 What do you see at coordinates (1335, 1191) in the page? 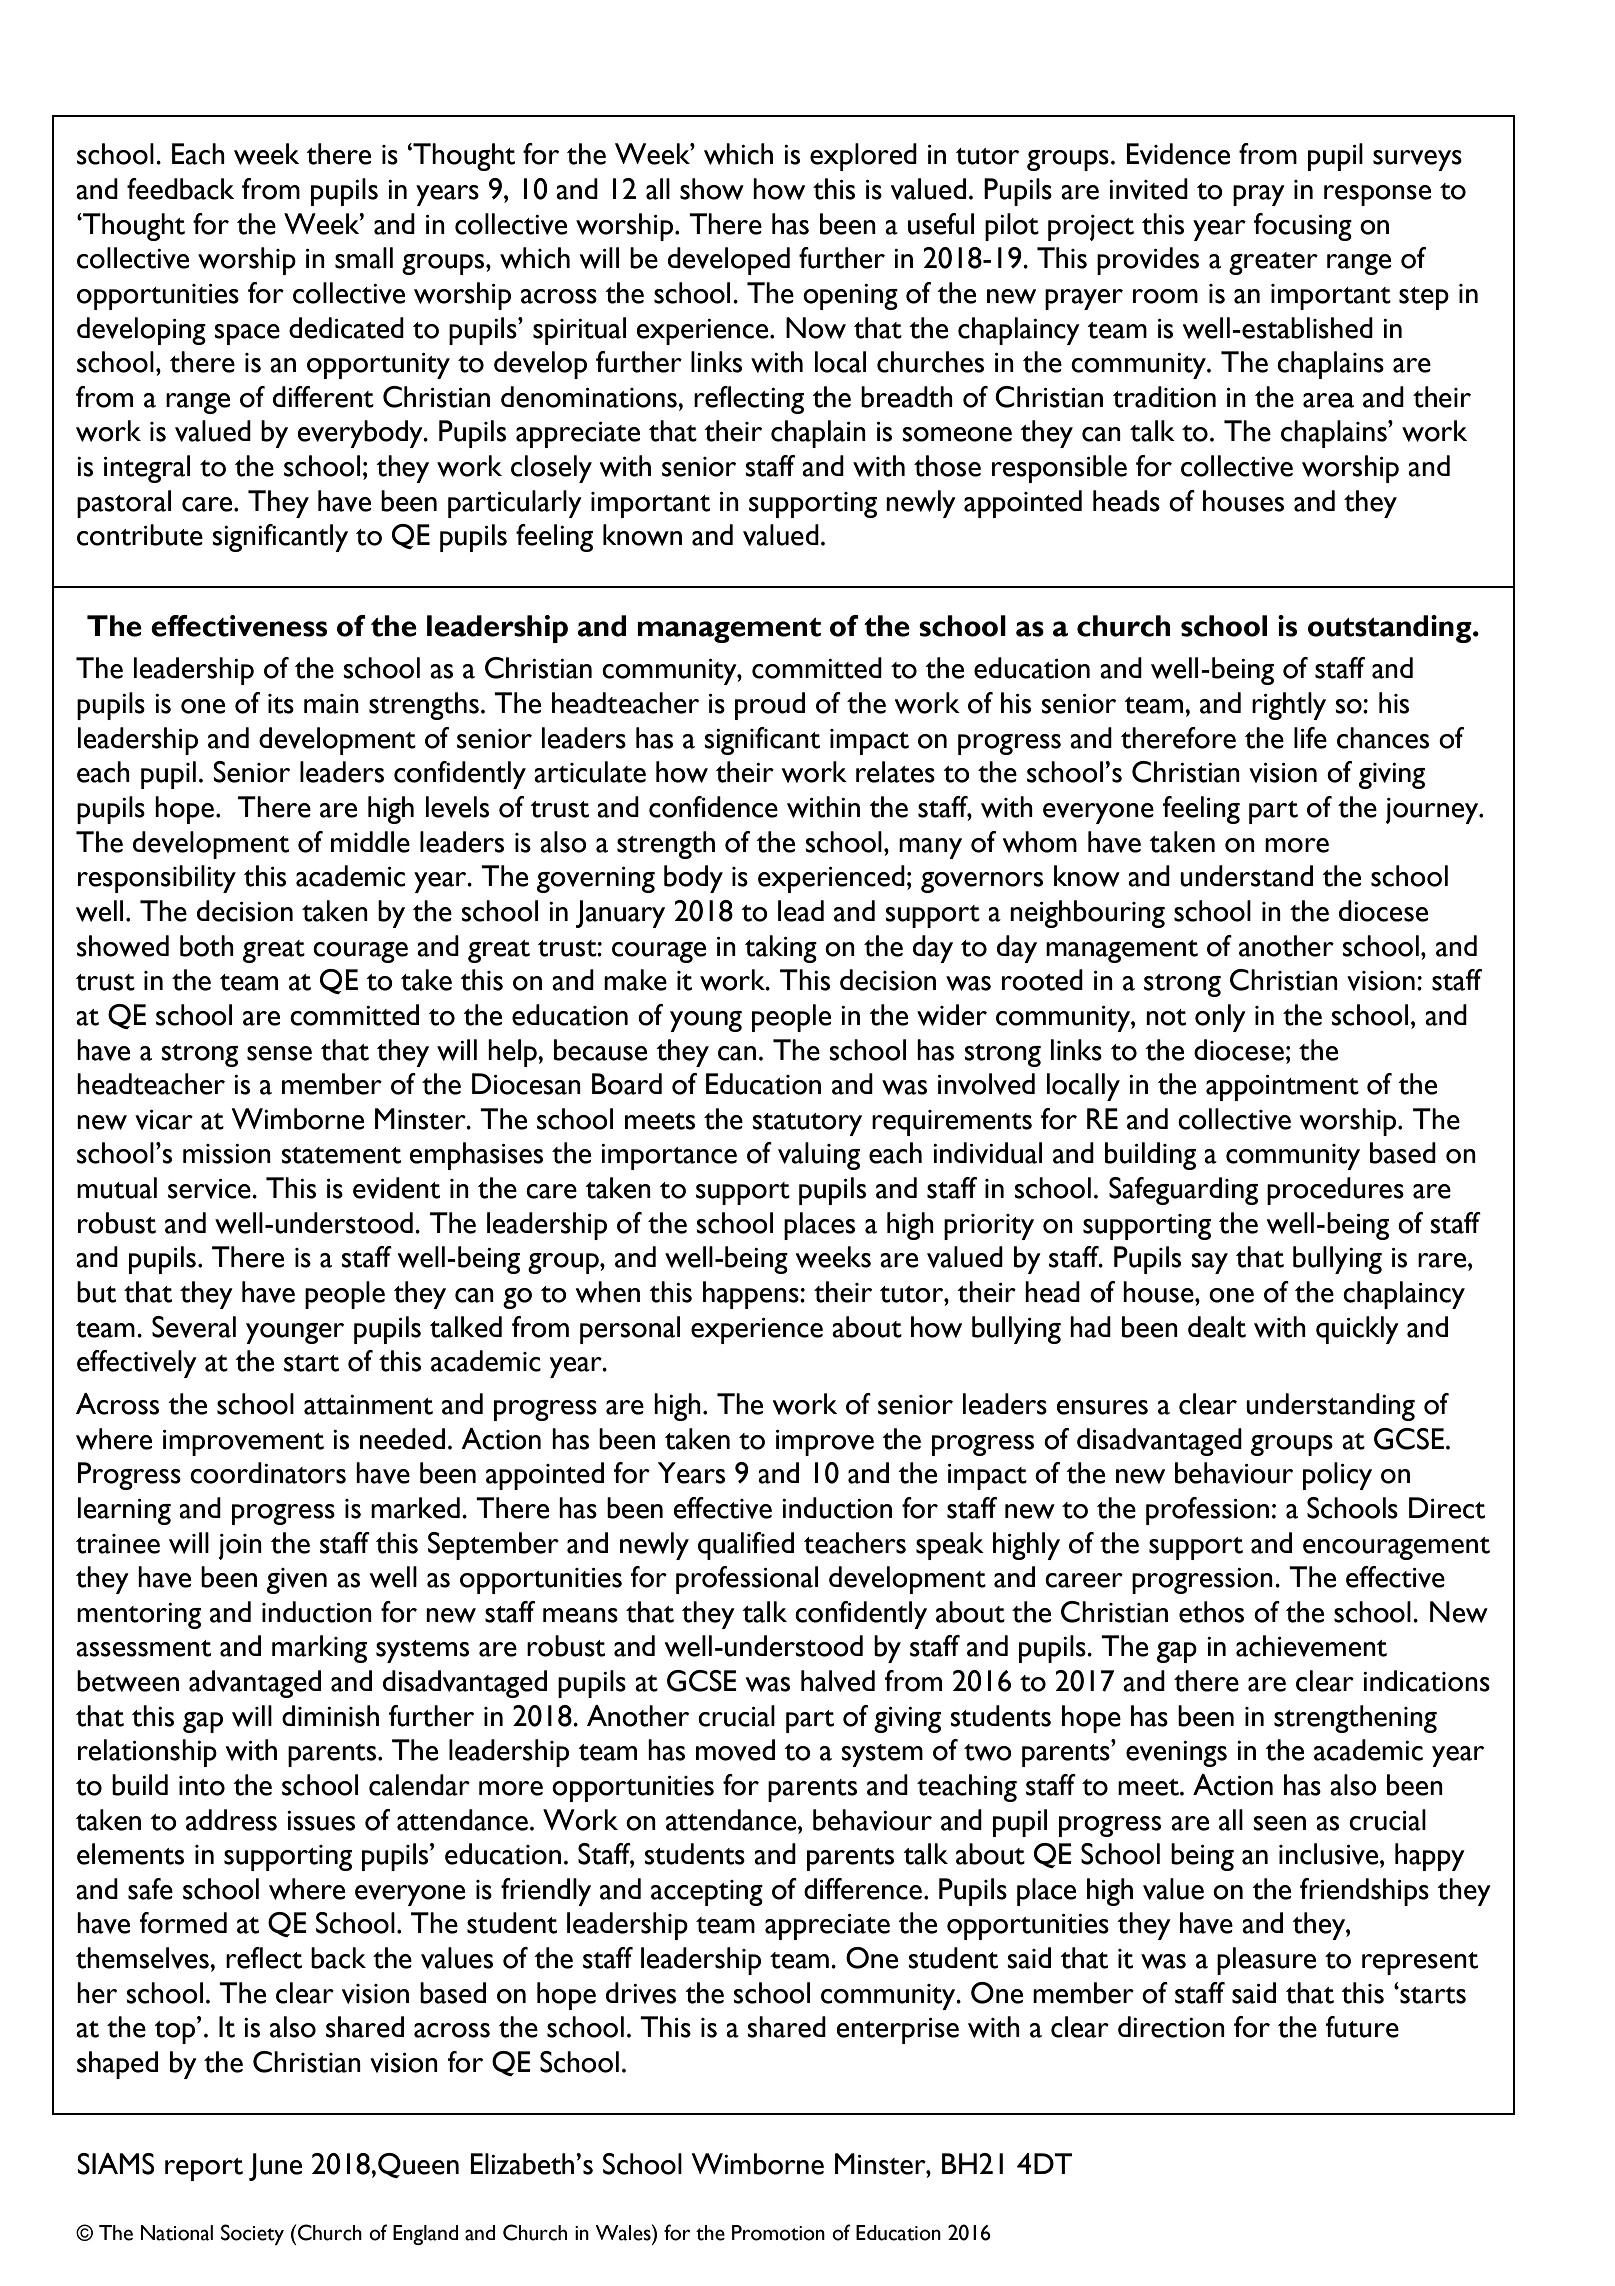
I see `procedures` at bounding box center [1335, 1191].
